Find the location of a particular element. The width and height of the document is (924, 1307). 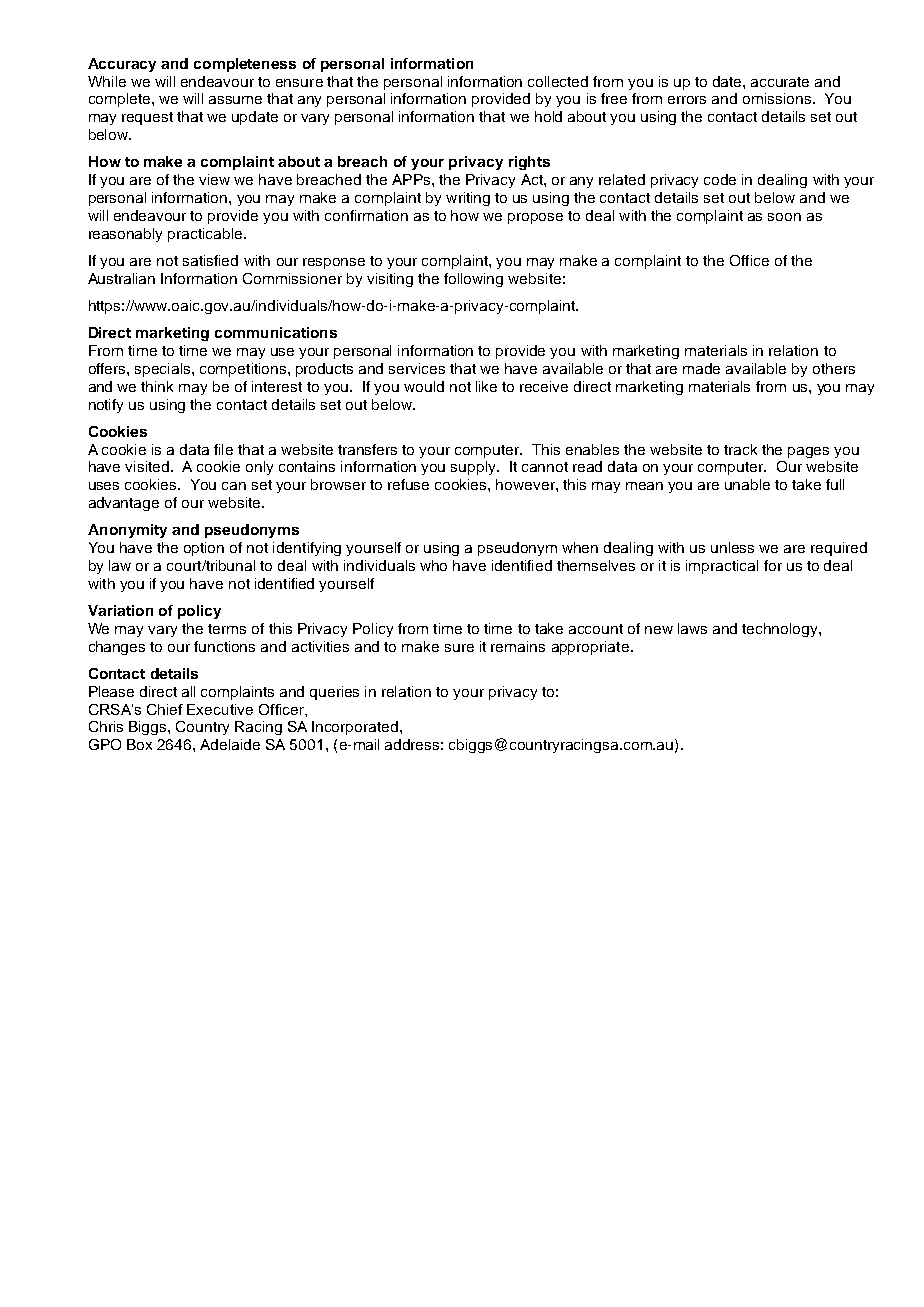

assume is located at coordinates (235, 100).
